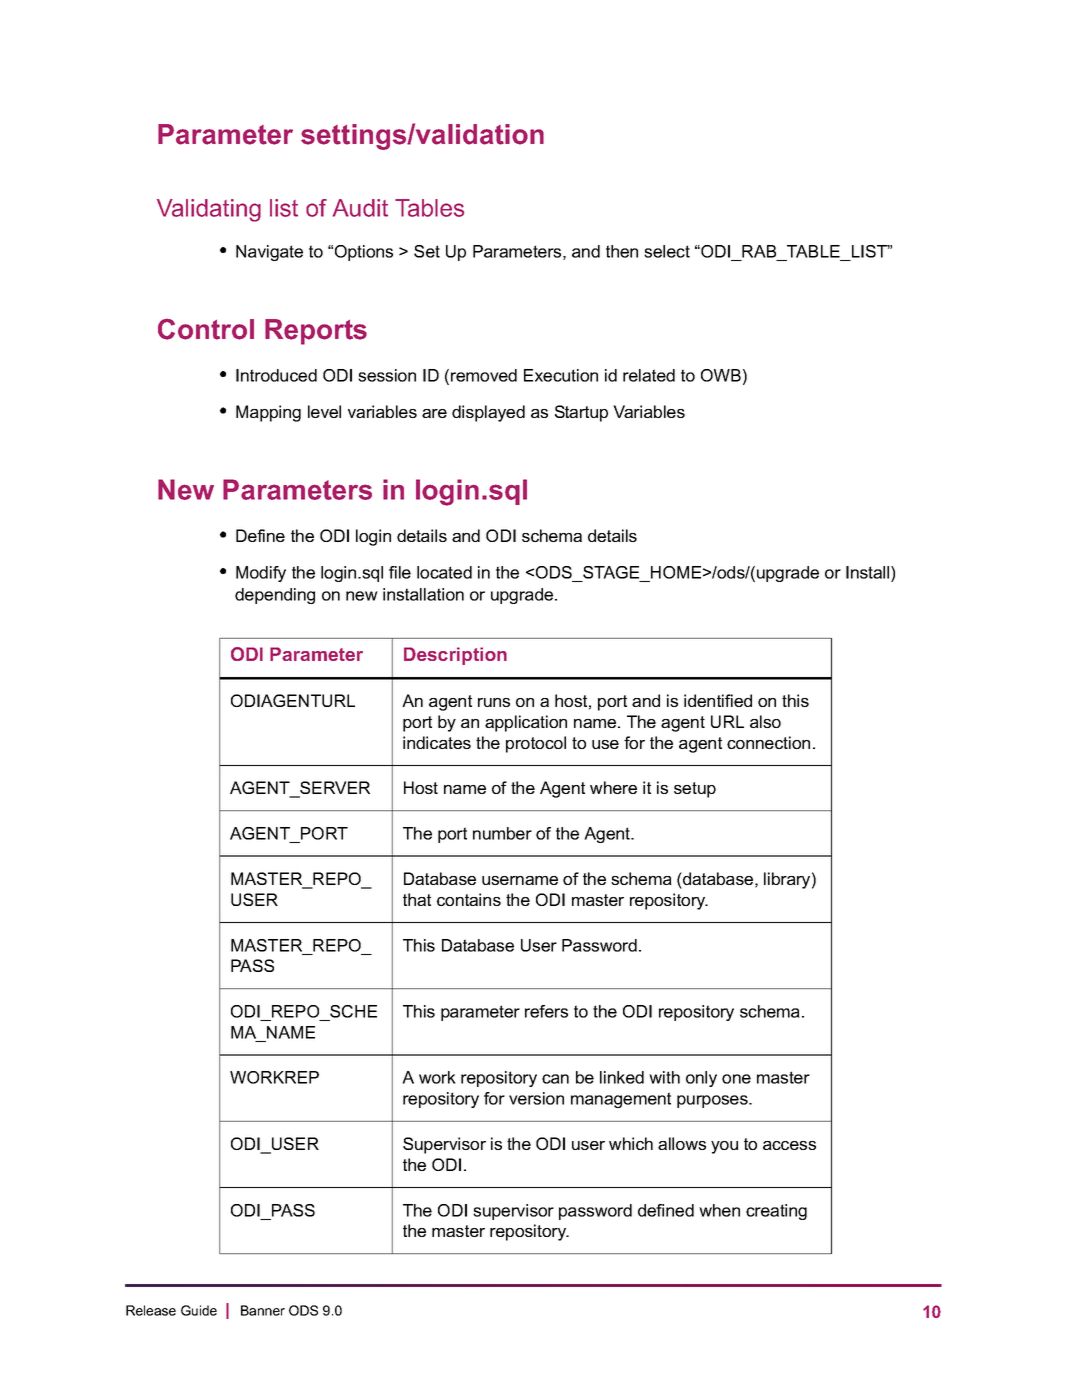 This document has height=1381, width=1067. Describe the element at coordinates (360, 208) in the document. I see `Audit` at that location.
